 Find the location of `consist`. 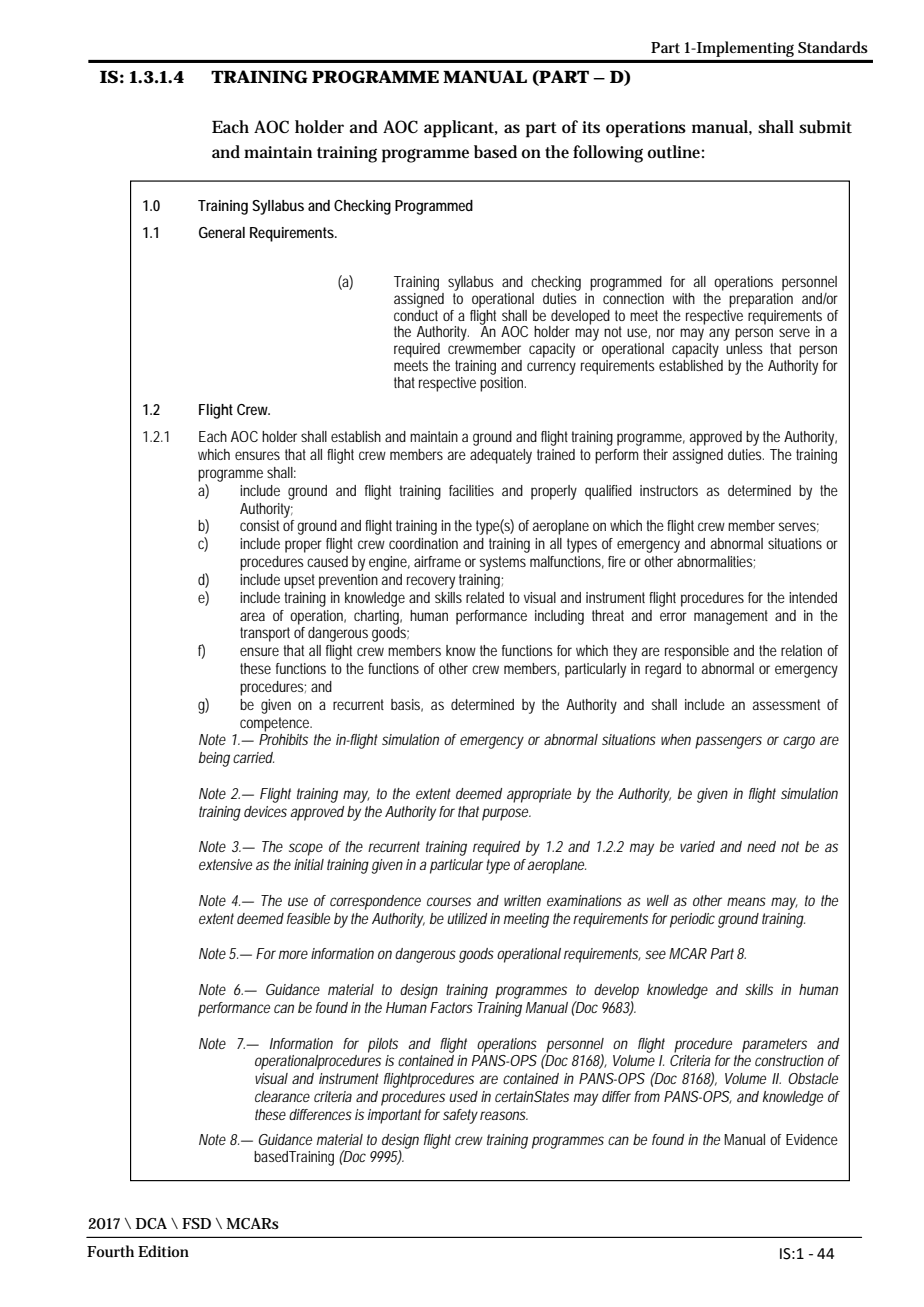

consist is located at coordinates (259, 525).
